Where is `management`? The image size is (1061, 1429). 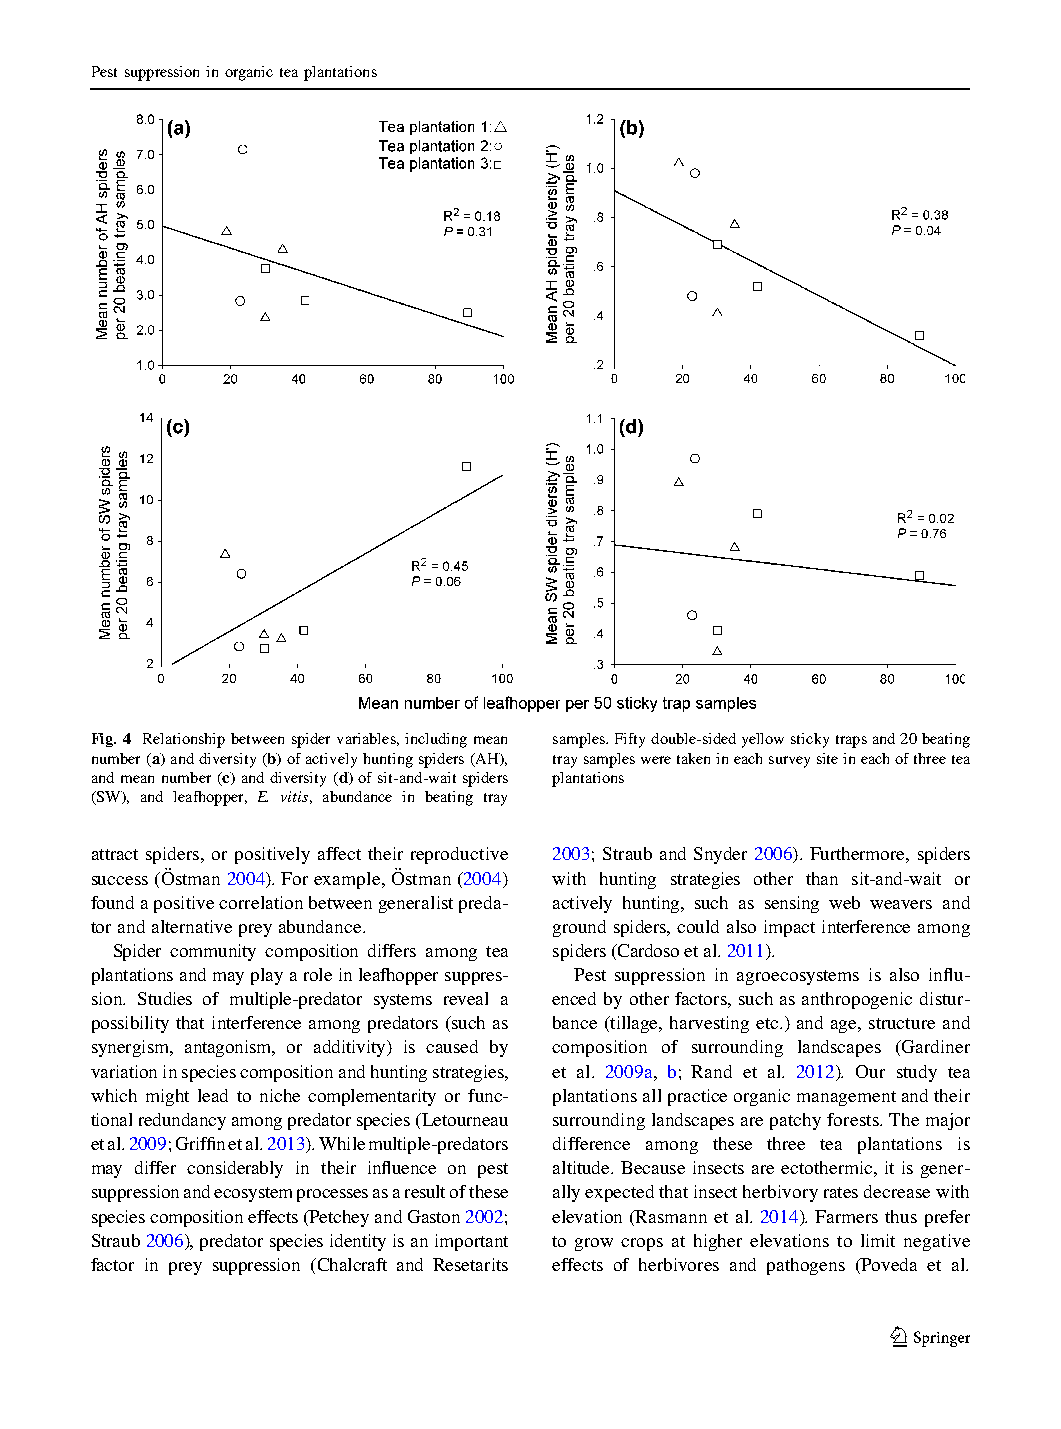
management is located at coordinates (846, 1098).
